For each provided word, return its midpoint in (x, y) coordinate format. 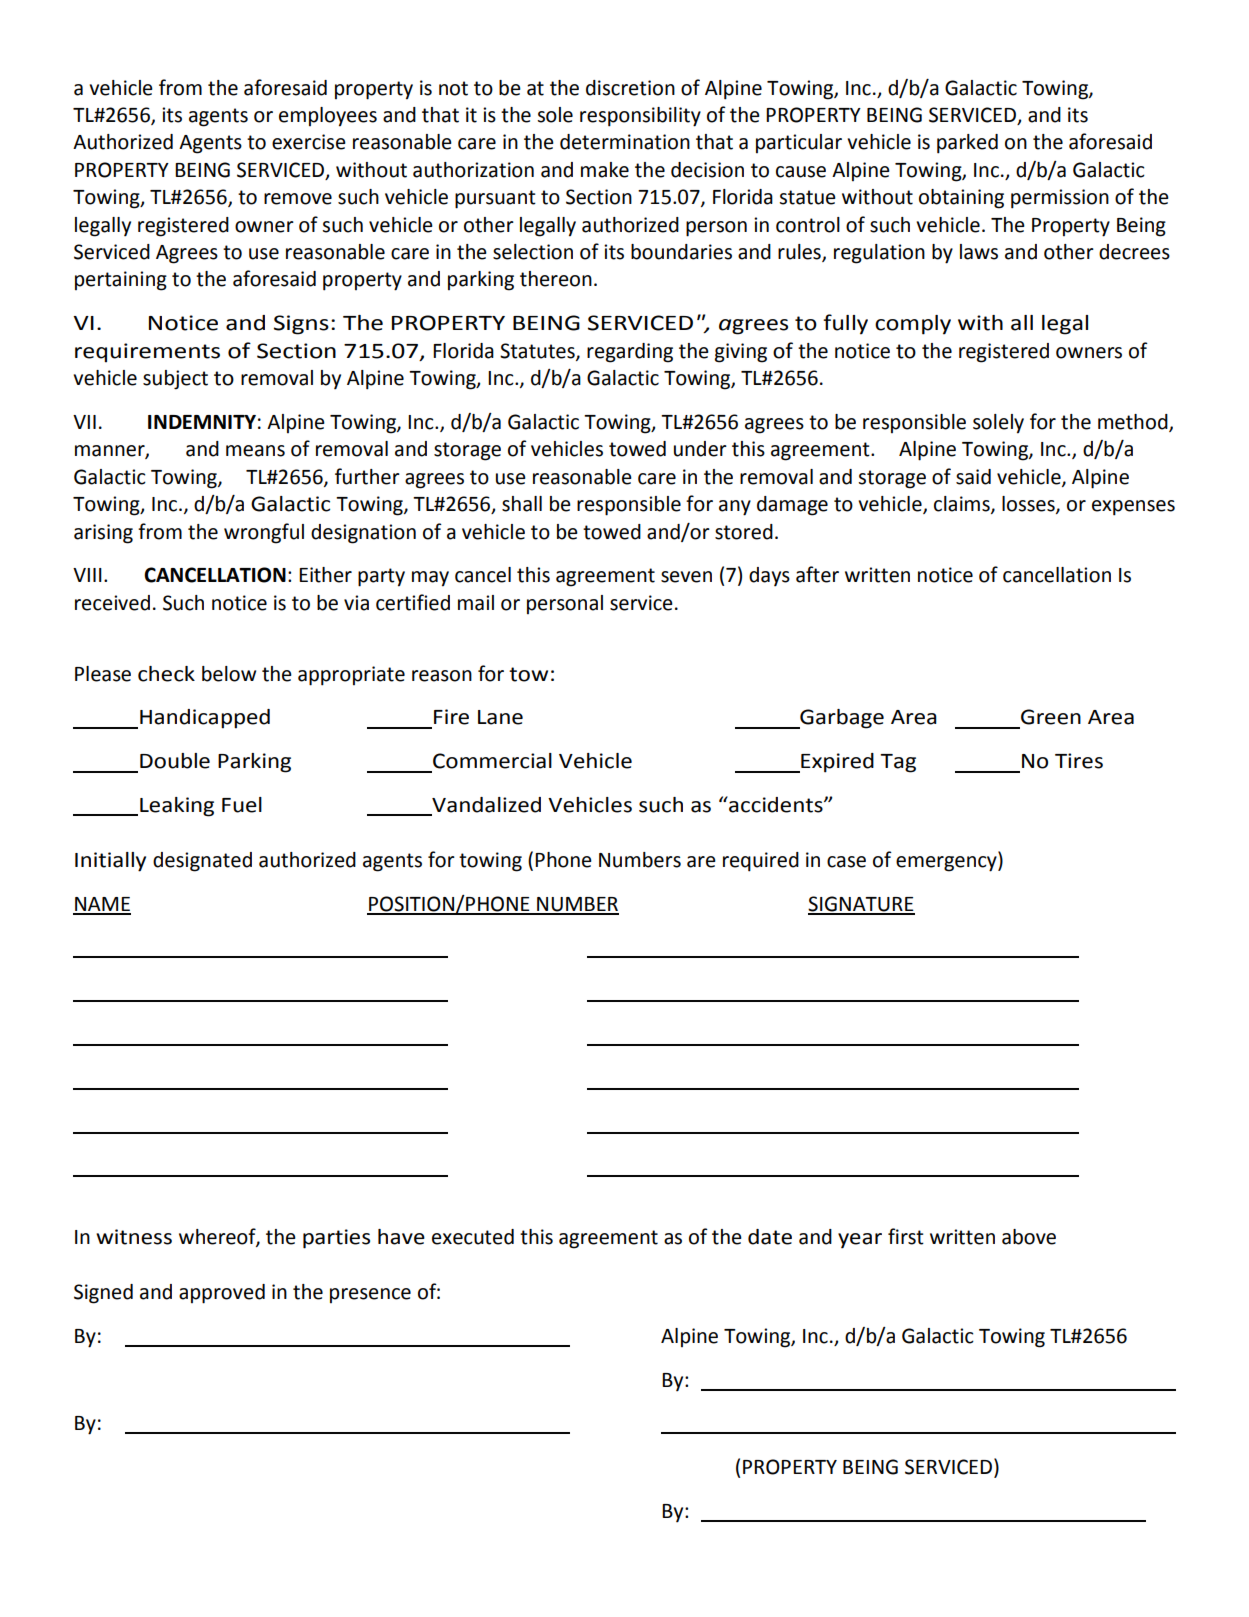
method (1134, 422)
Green (1051, 717)
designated (202, 862)
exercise (309, 142)
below (229, 674)
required (761, 862)
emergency (947, 864)
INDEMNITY (202, 422)
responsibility (640, 117)
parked (967, 144)
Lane (500, 717)
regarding (630, 353)
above (1029, 1237)
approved (222, 1294)
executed (473, 1237)
